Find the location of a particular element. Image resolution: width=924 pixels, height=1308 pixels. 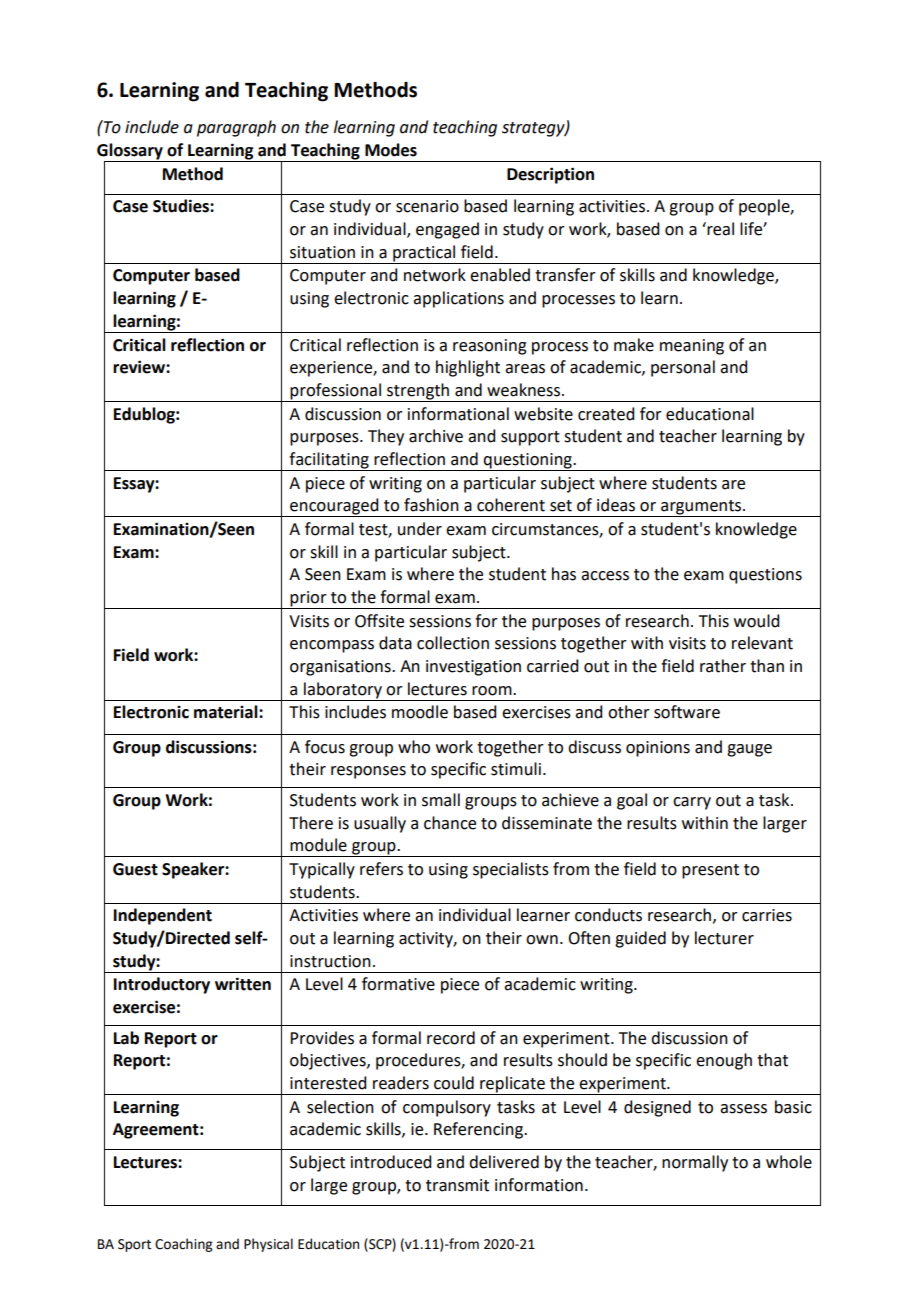

real is located at coordinates (719, 229).
